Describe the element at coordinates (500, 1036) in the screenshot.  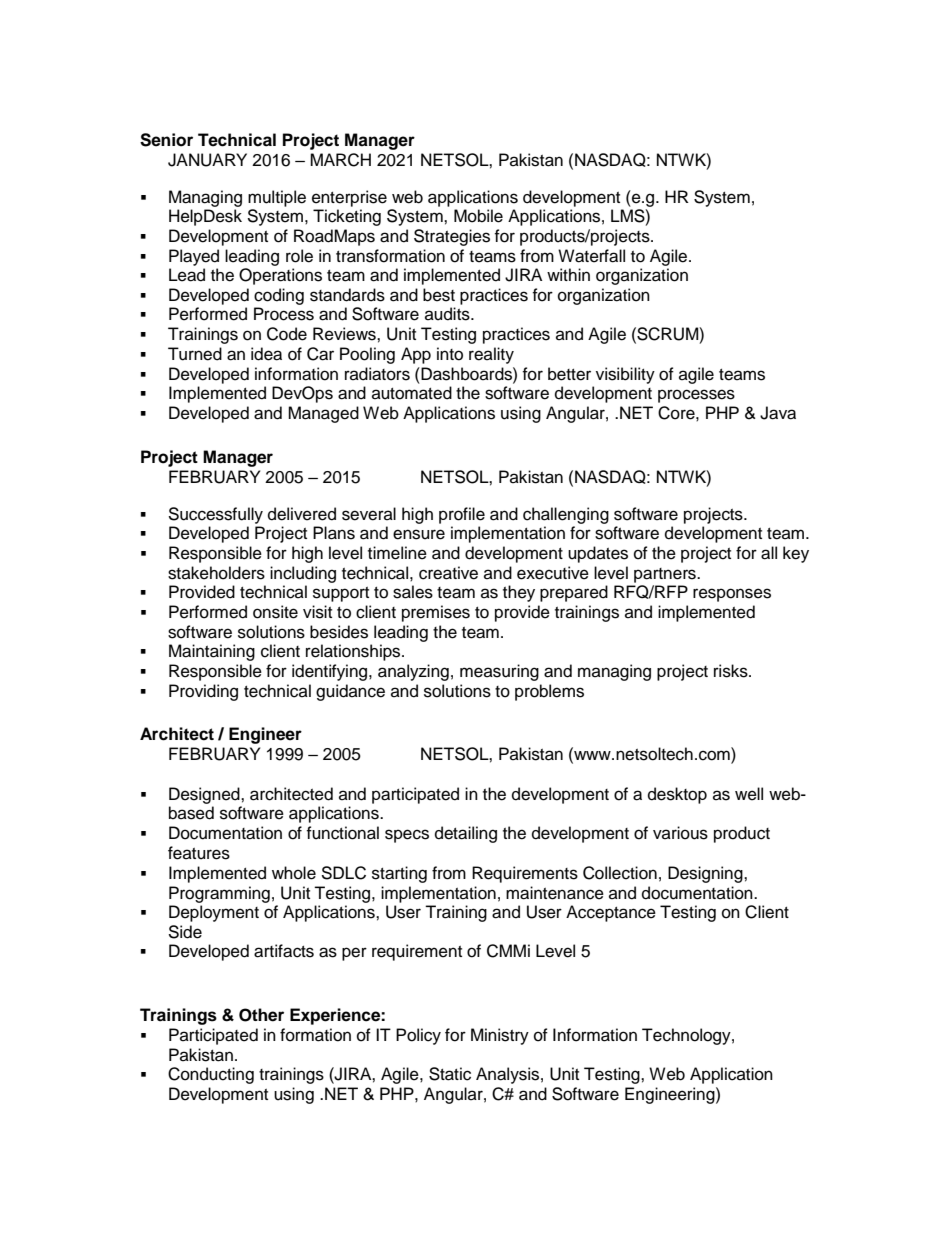
I see `Ministry` at that location.
